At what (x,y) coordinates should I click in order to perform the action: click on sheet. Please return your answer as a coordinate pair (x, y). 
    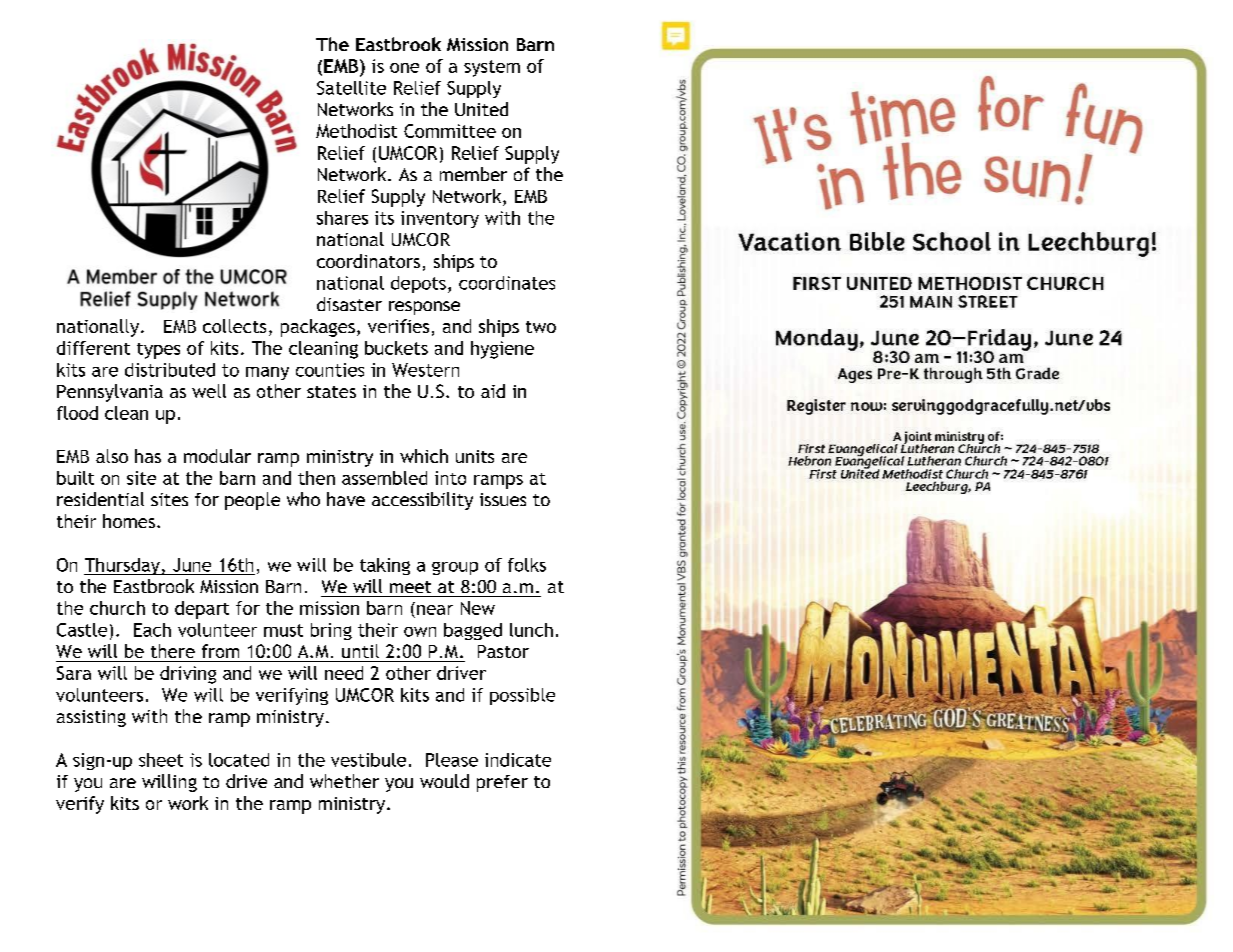
    Looking at the image, I should click on (161, 760).
